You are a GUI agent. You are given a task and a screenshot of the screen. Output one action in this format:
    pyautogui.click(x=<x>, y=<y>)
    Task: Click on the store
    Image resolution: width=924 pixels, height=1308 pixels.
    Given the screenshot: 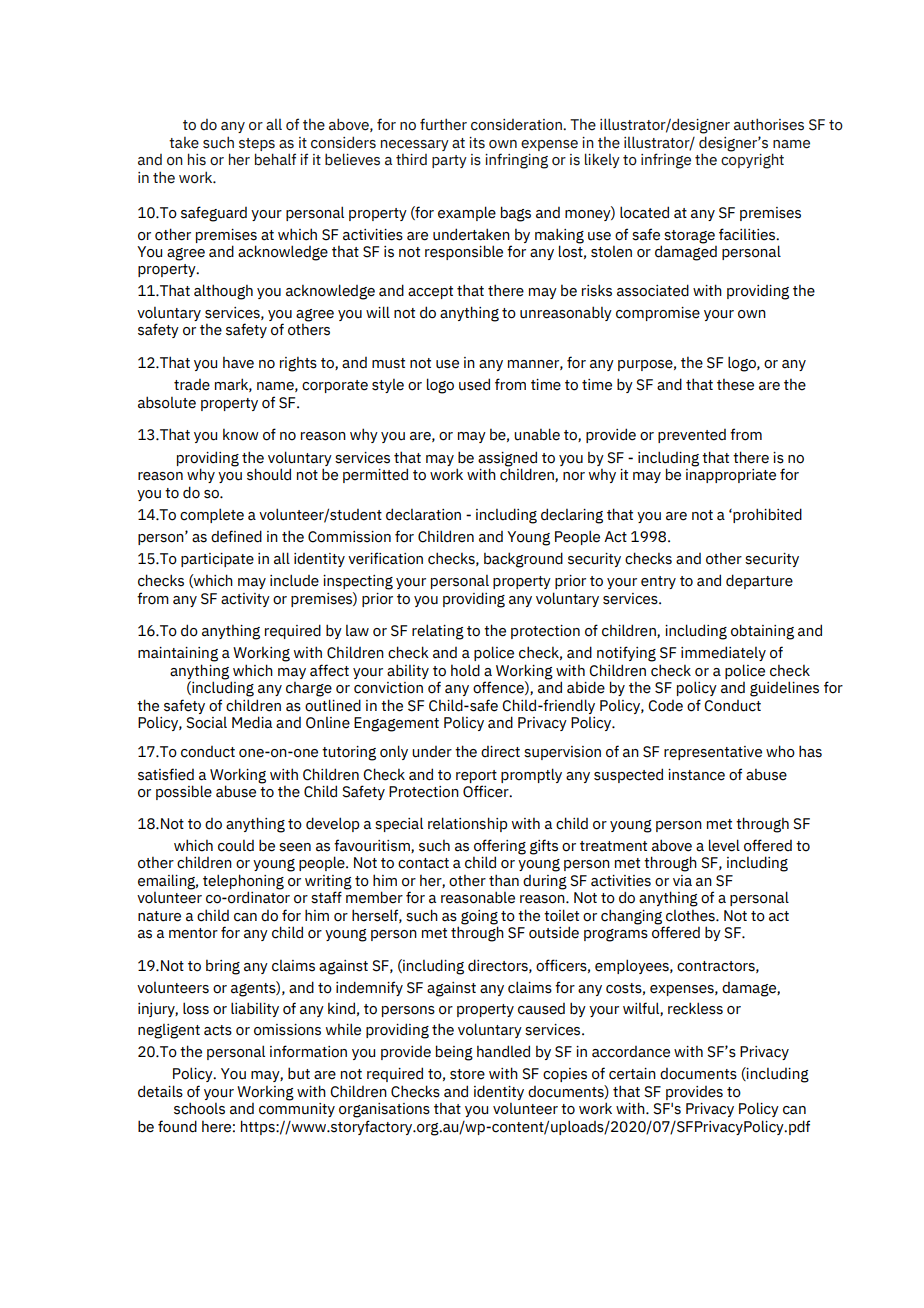 What is the action you would take?
    pyautogui.click(x=467, y=1074)
